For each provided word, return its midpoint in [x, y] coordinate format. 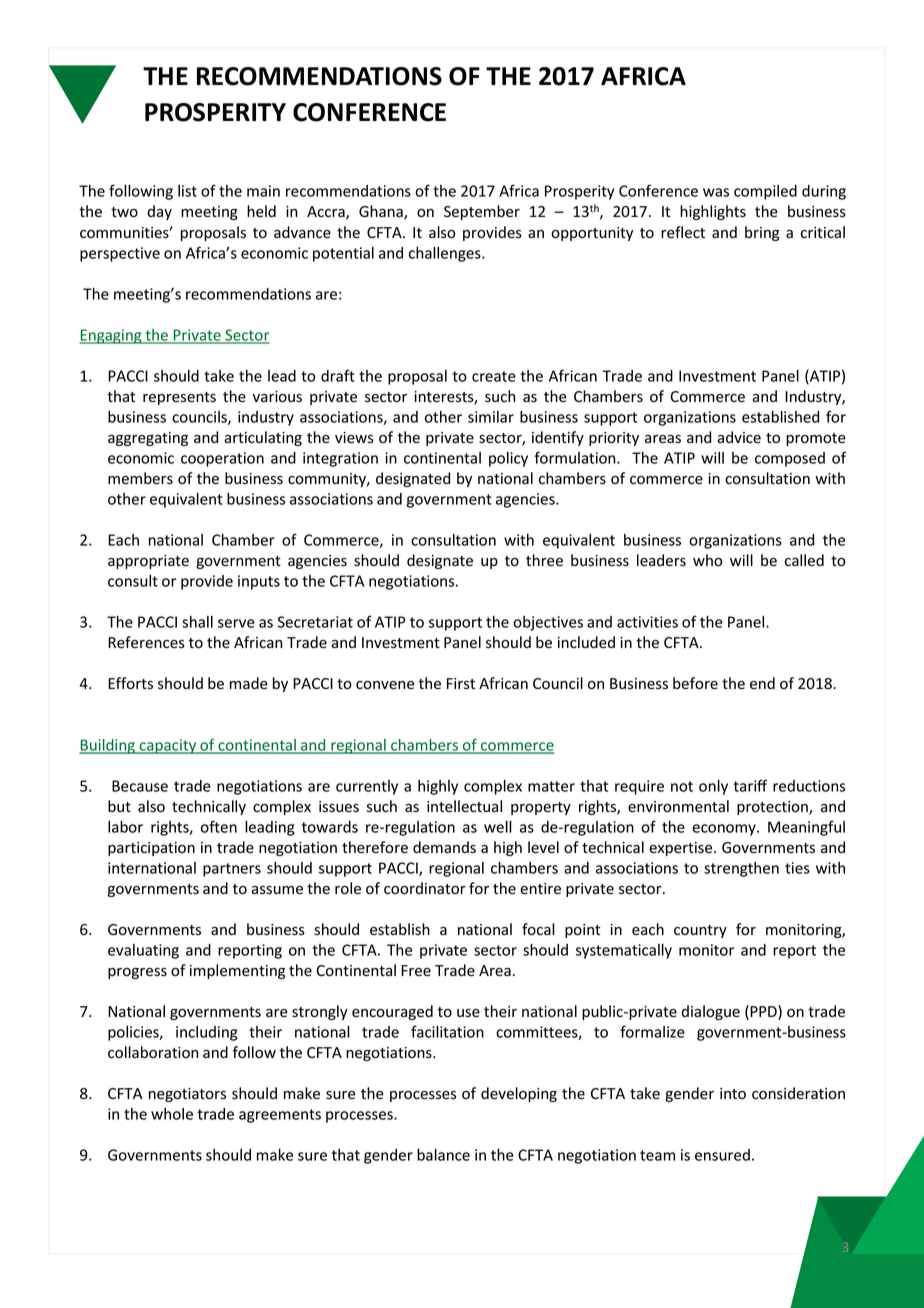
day [159, 212]
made [249, 683]
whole [172, 1114]
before [695, 683]
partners [232, 870]
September [482, 212]
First [461, 684]
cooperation [222, 459]
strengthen [741, 869]
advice [739, 437]
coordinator [425, 888]
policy [508, 459]
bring [762, 233]
